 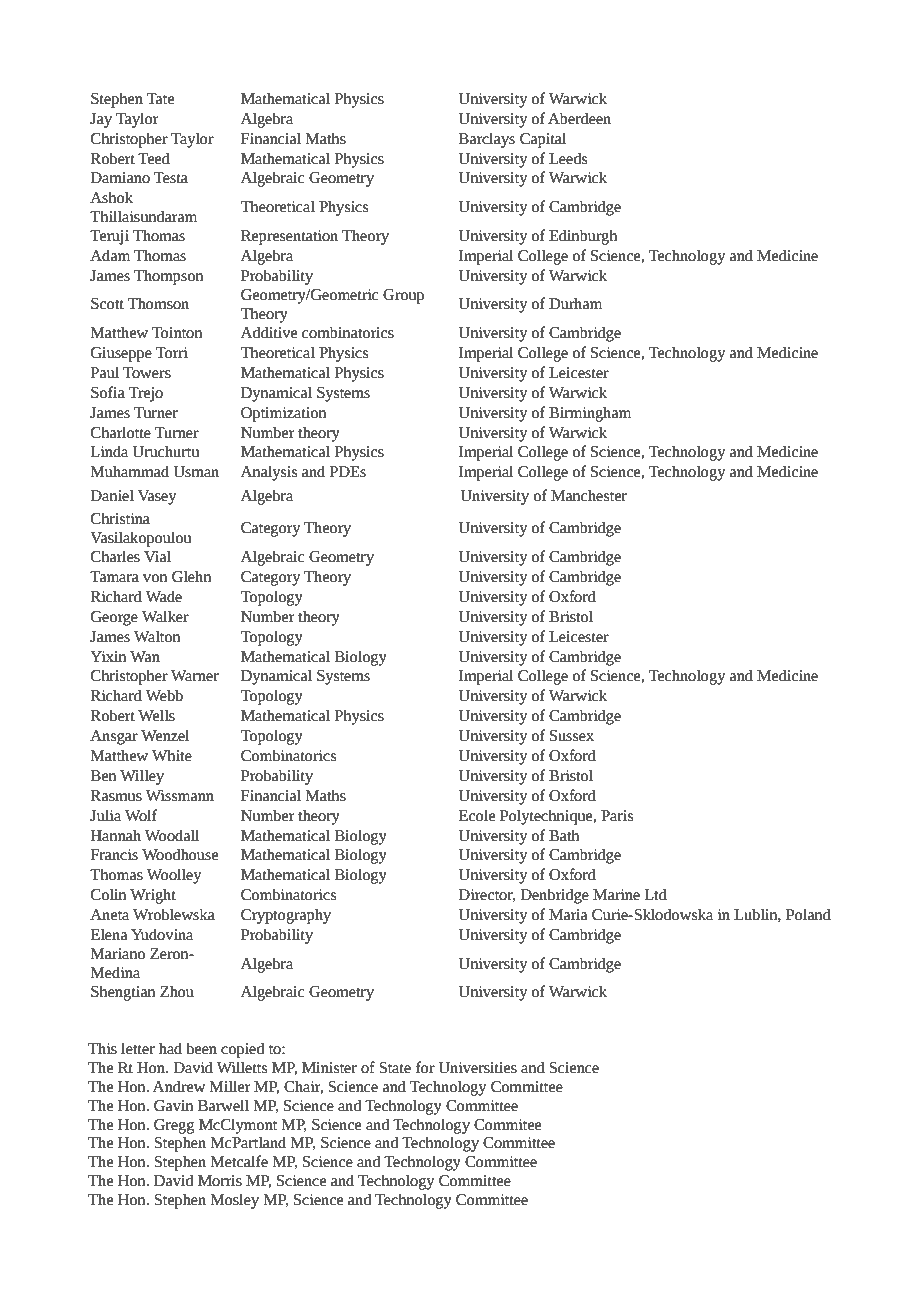 I want to click on Paris, so click(x=617, y=816).
